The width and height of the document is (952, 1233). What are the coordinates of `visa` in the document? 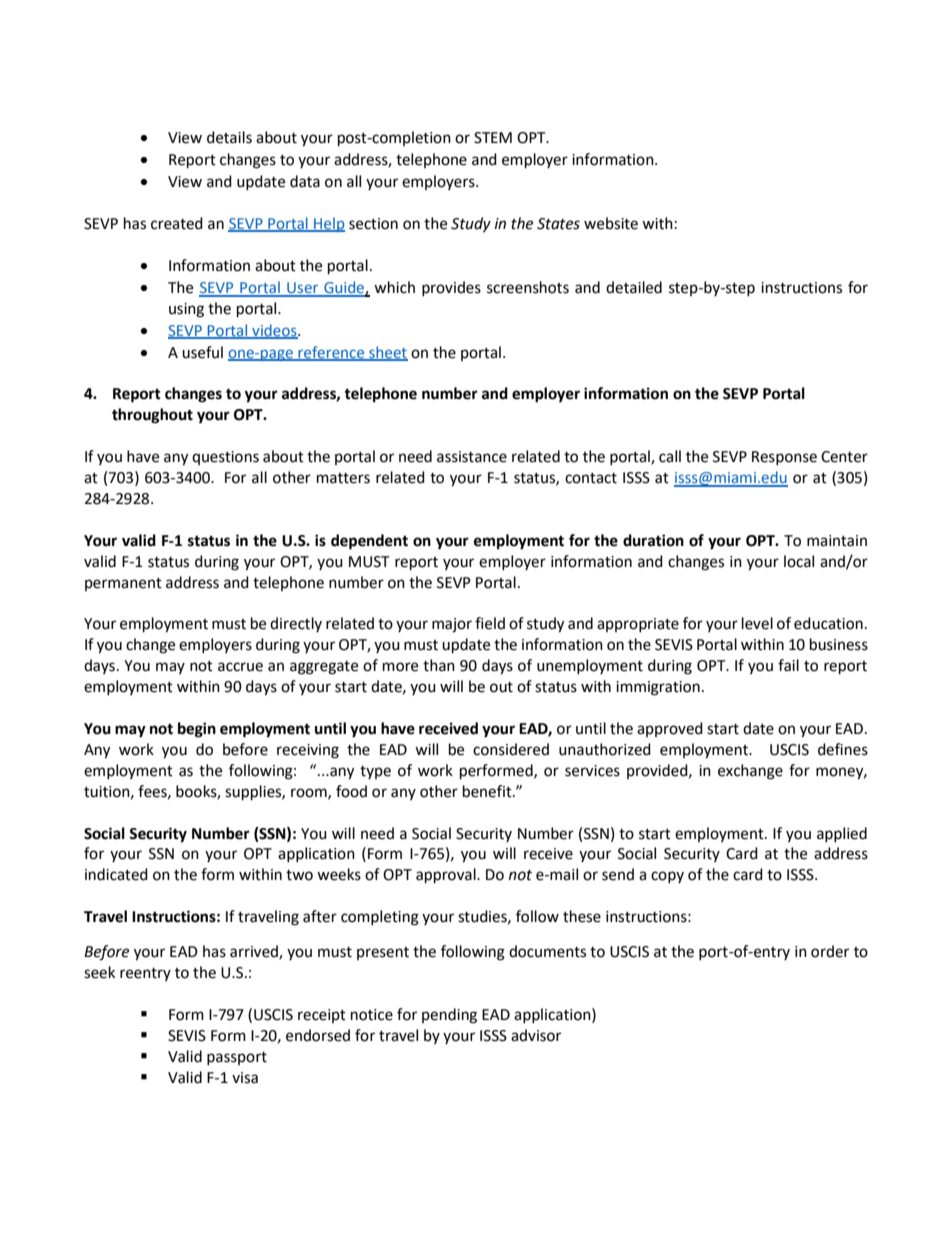 It's located at (245, 1078).
